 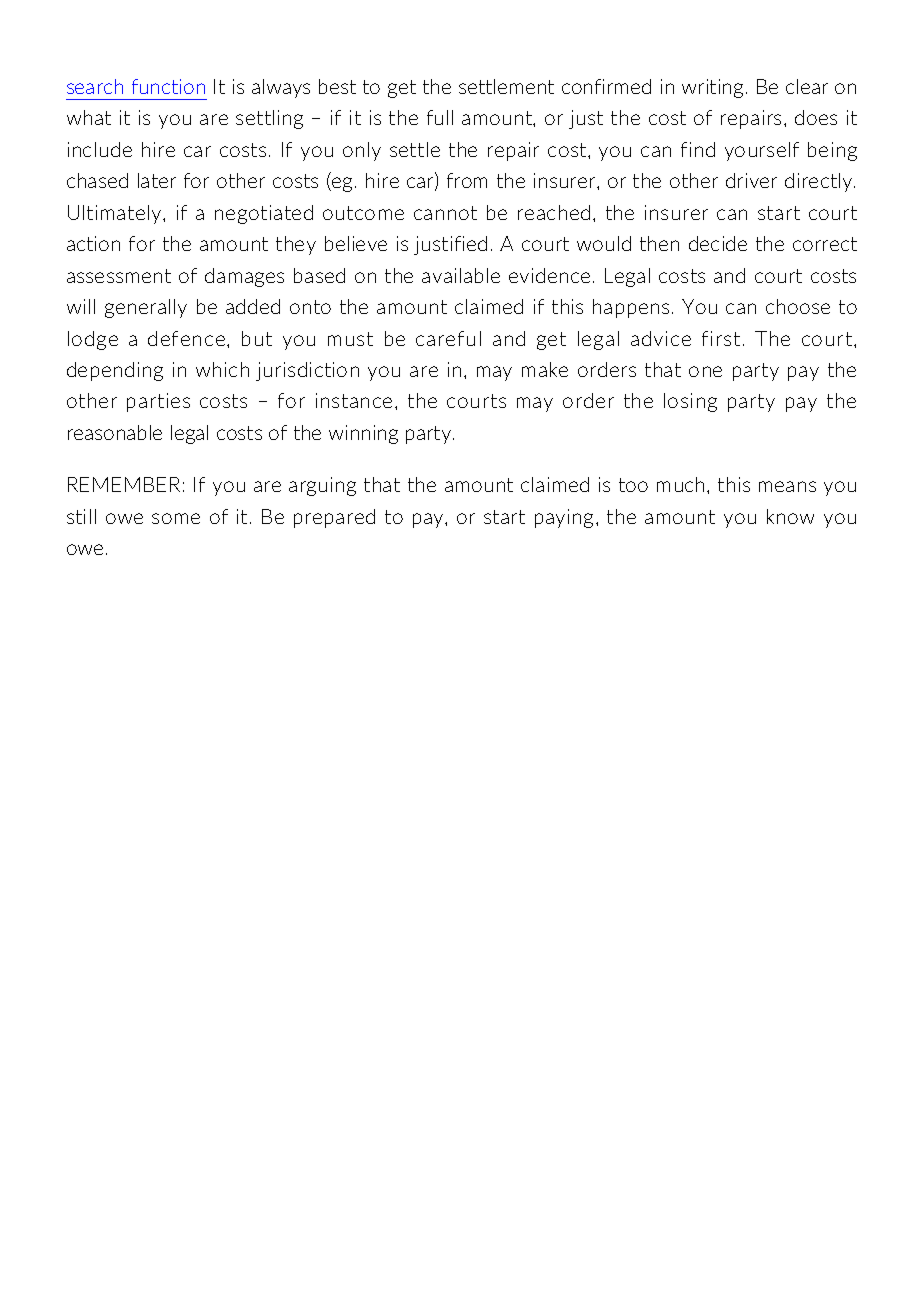 What do you see at coordinates (790, 516) in the image?
I see `know` at bounding box center [790, 516].
